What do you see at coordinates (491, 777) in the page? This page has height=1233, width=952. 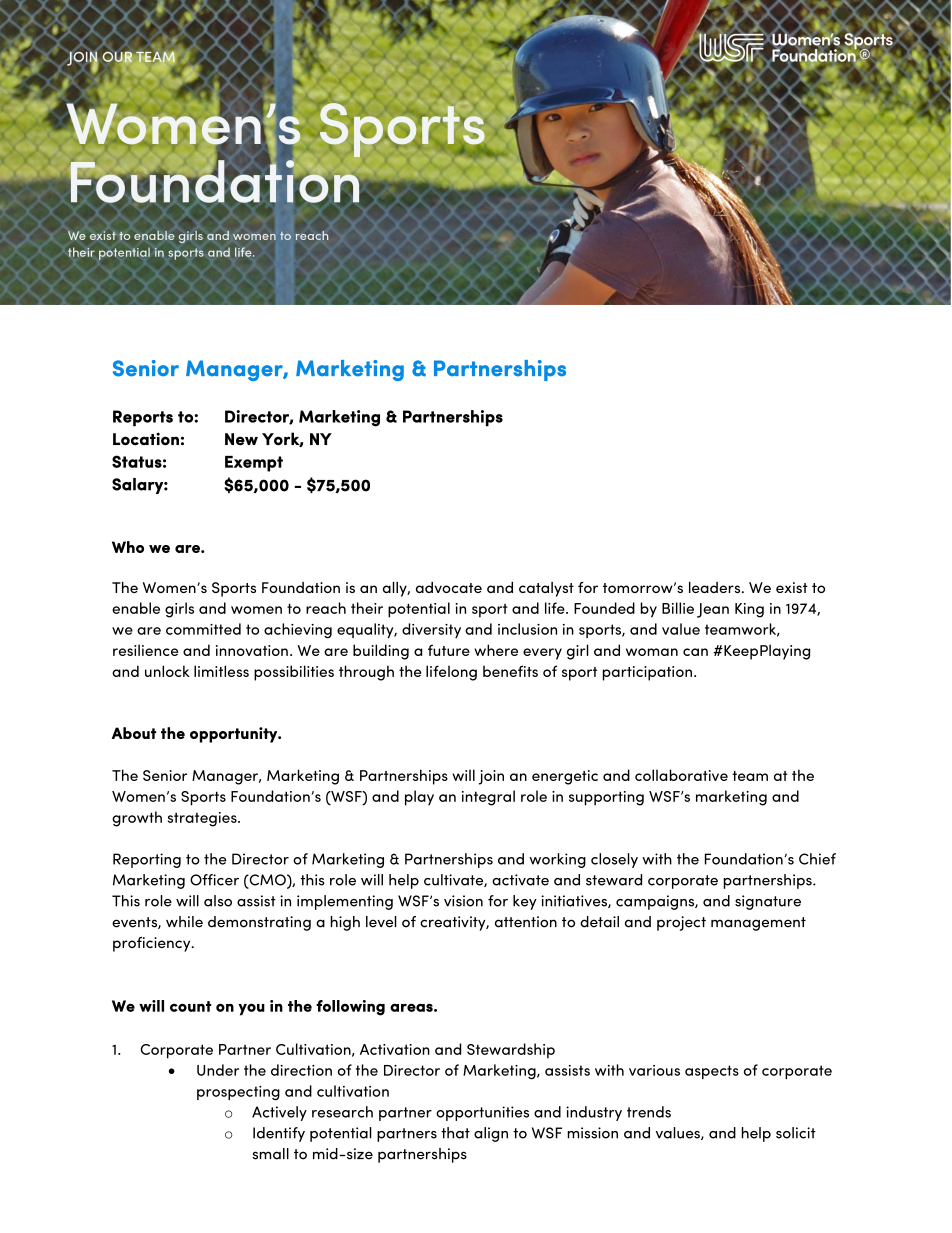 I see `join` at bounding box center [491, 777].
